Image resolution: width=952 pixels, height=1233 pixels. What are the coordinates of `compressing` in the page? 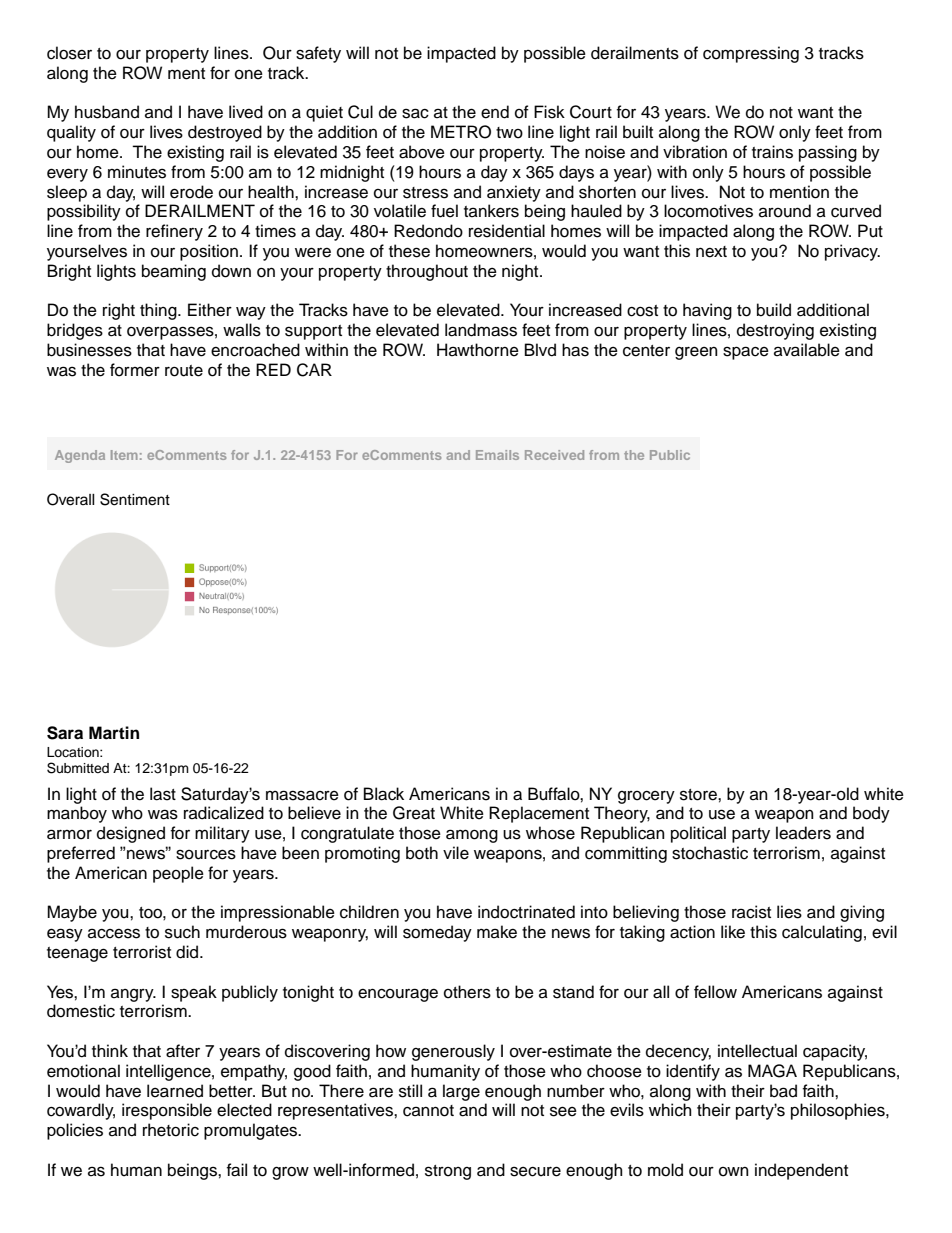 It's located at (751, 54).
